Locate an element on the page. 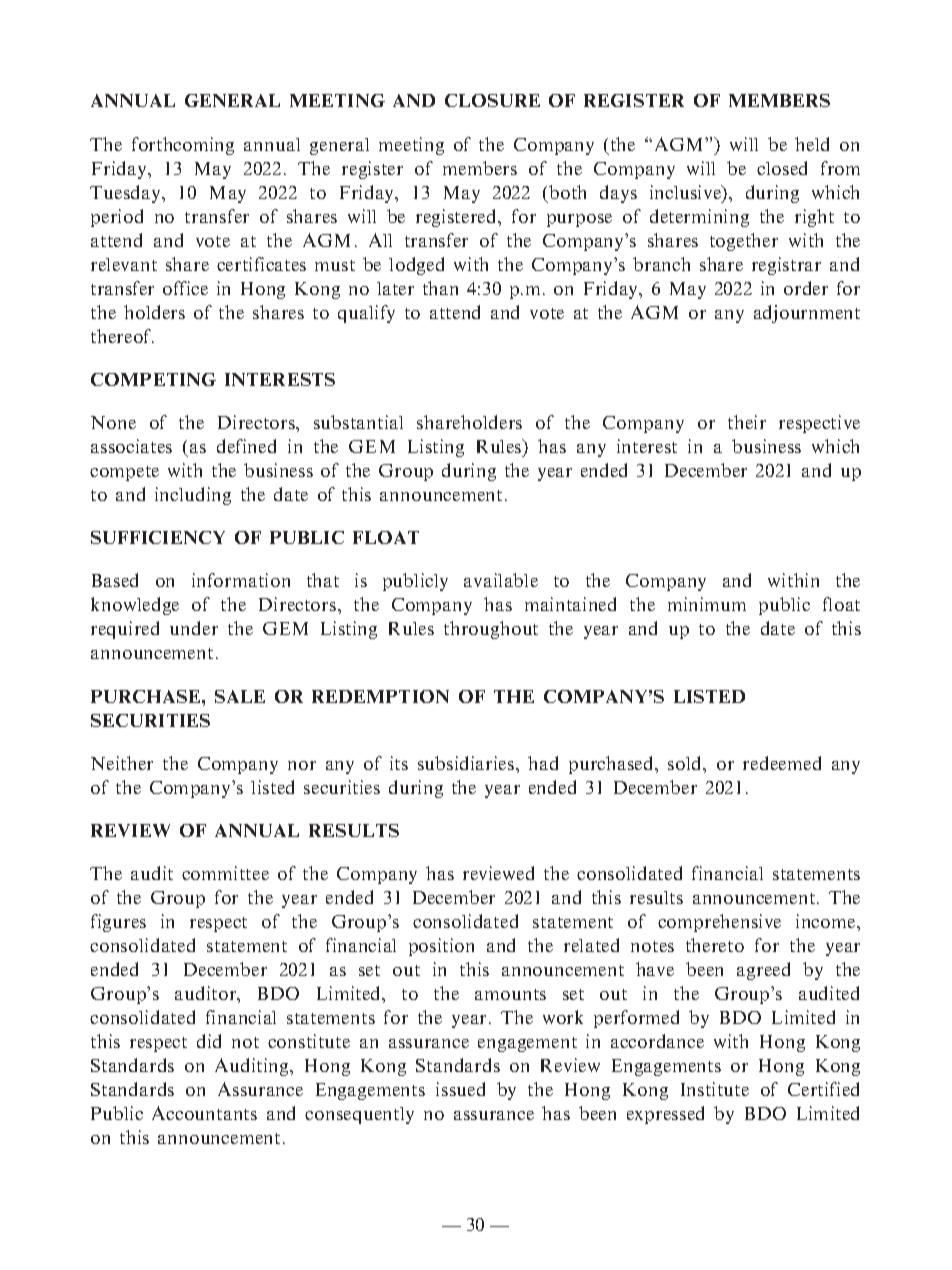  minimum is located at coordinates (707, 604).
